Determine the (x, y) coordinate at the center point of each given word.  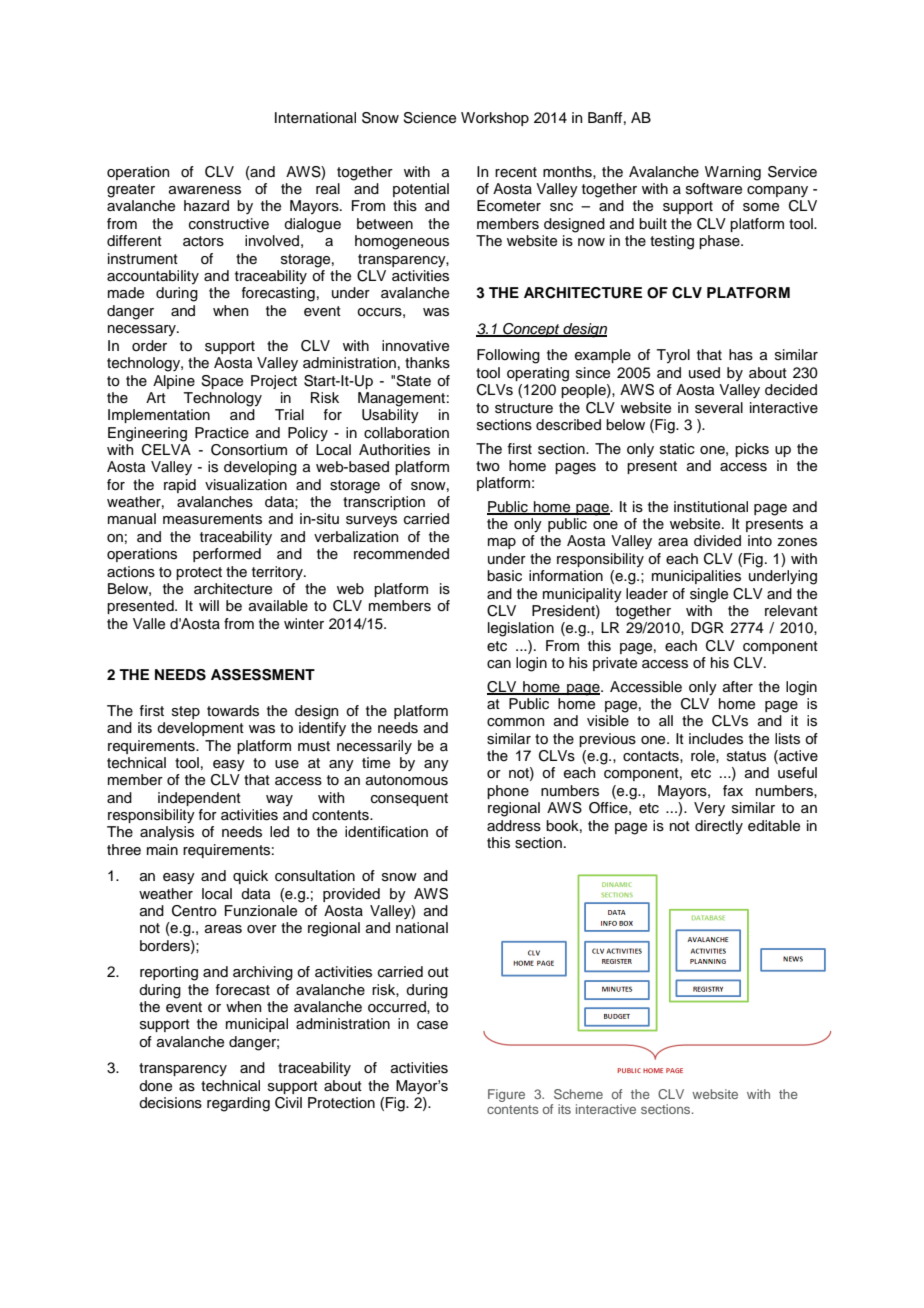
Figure (506, 1095)
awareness (205, 190)
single (709, 595)
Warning (733, 173)
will (209, 605)
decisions (170, 1103)
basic (504, 576)
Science (429, 118)
